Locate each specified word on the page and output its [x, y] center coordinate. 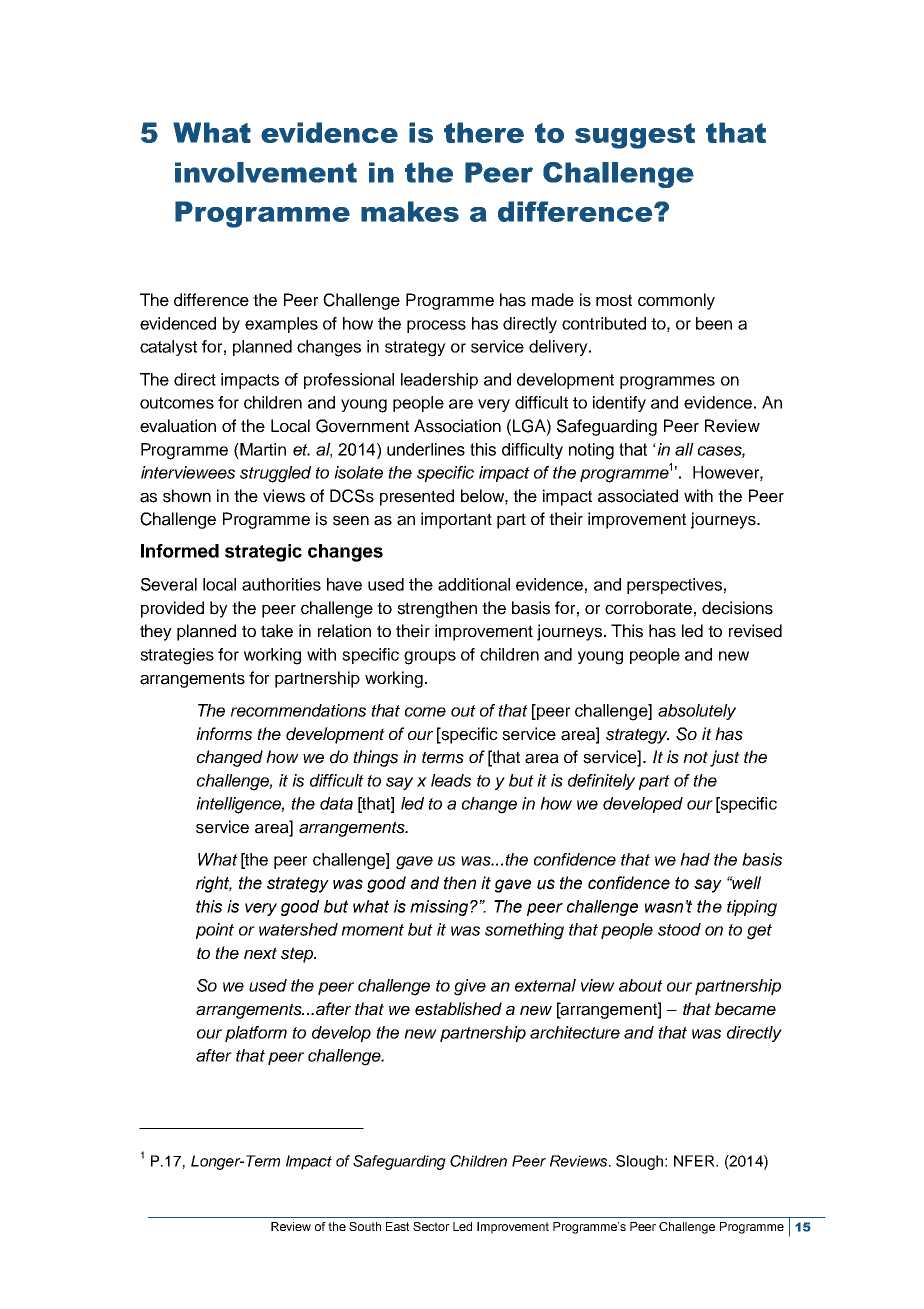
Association [457, 426]
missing [440, 908]
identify [619, 404]
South [365, 1226]
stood [679, 929]
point [215, 931]
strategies [177, 656]
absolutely [697, 712]
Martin [262, 449]
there [484, 132]
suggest [635, 136]
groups [430, 658]
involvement [266, 172]
